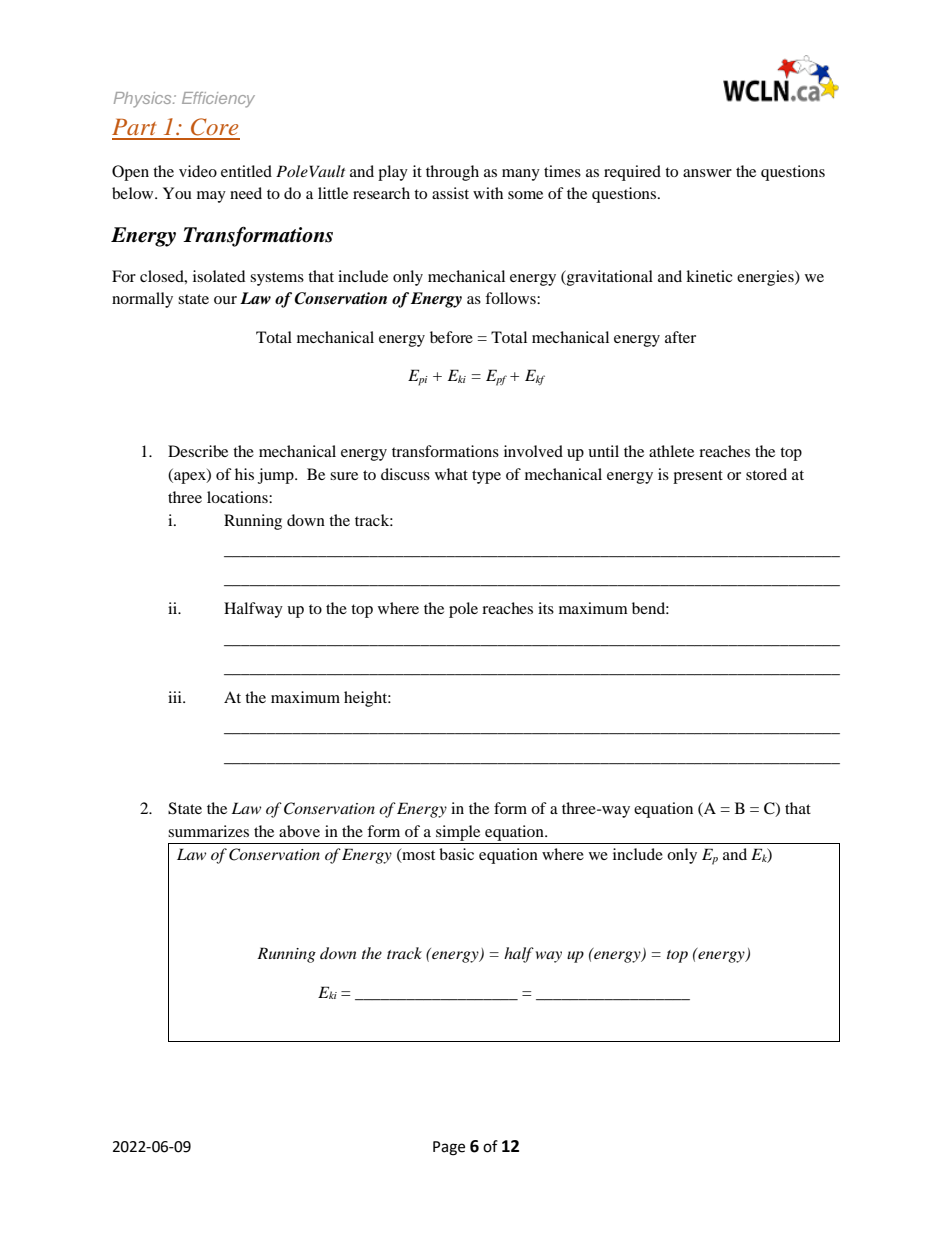  I want to click on Efficiency, so click(218, 100).
